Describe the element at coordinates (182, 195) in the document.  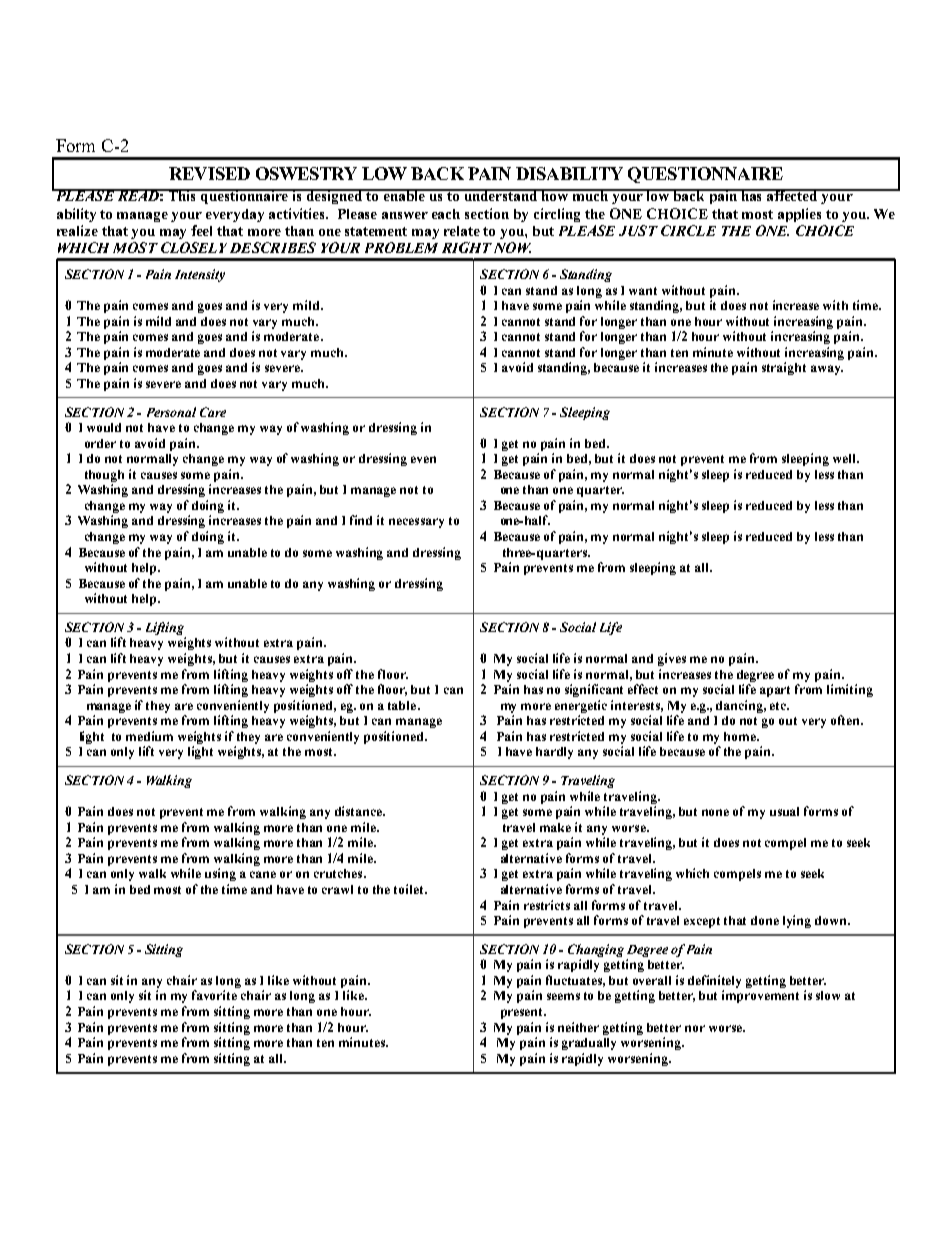
I see `This` at that location.
